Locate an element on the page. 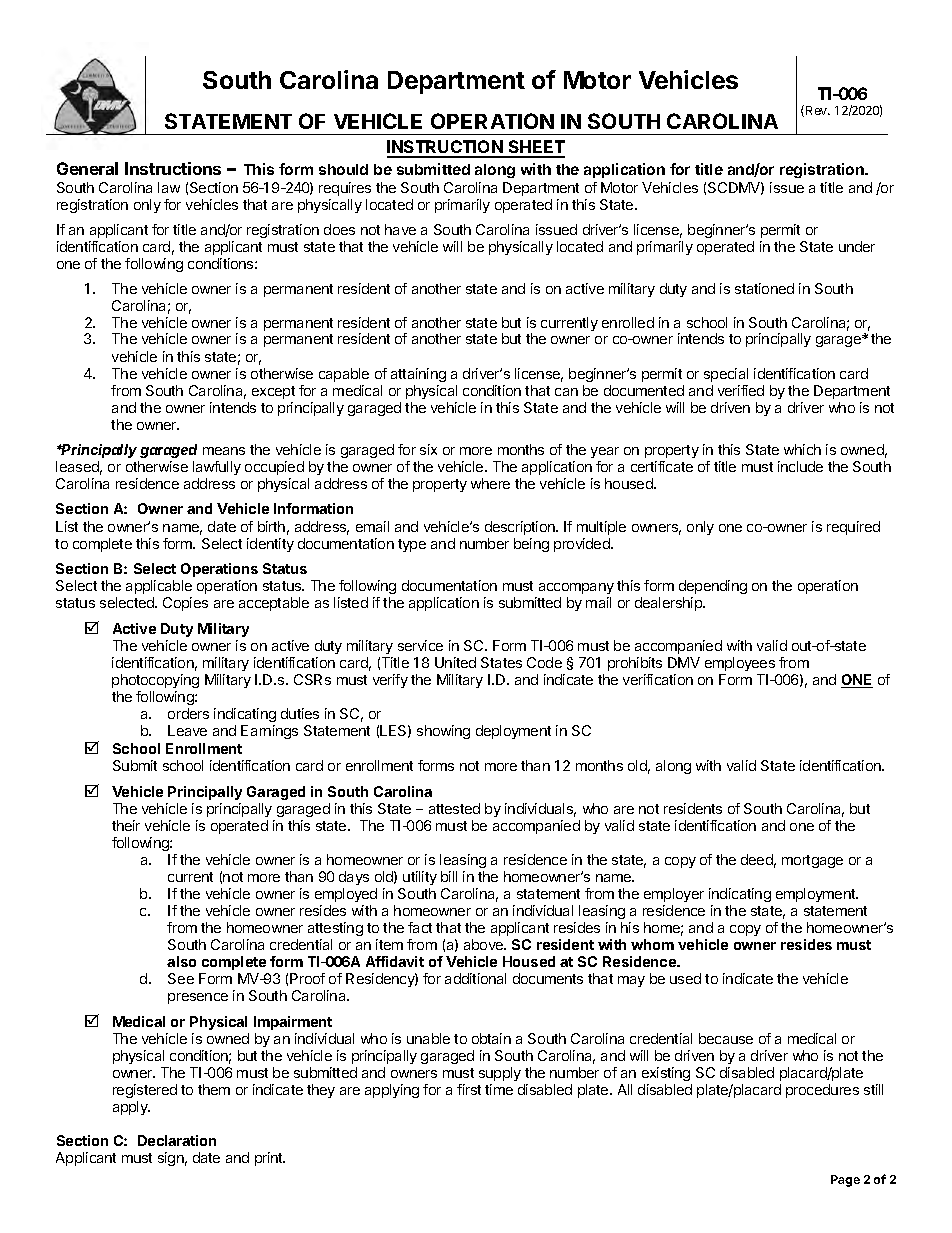 Image resolution: width=952 pixels, height=1233 pixels. Rev is located at coordinates (818, 110).
